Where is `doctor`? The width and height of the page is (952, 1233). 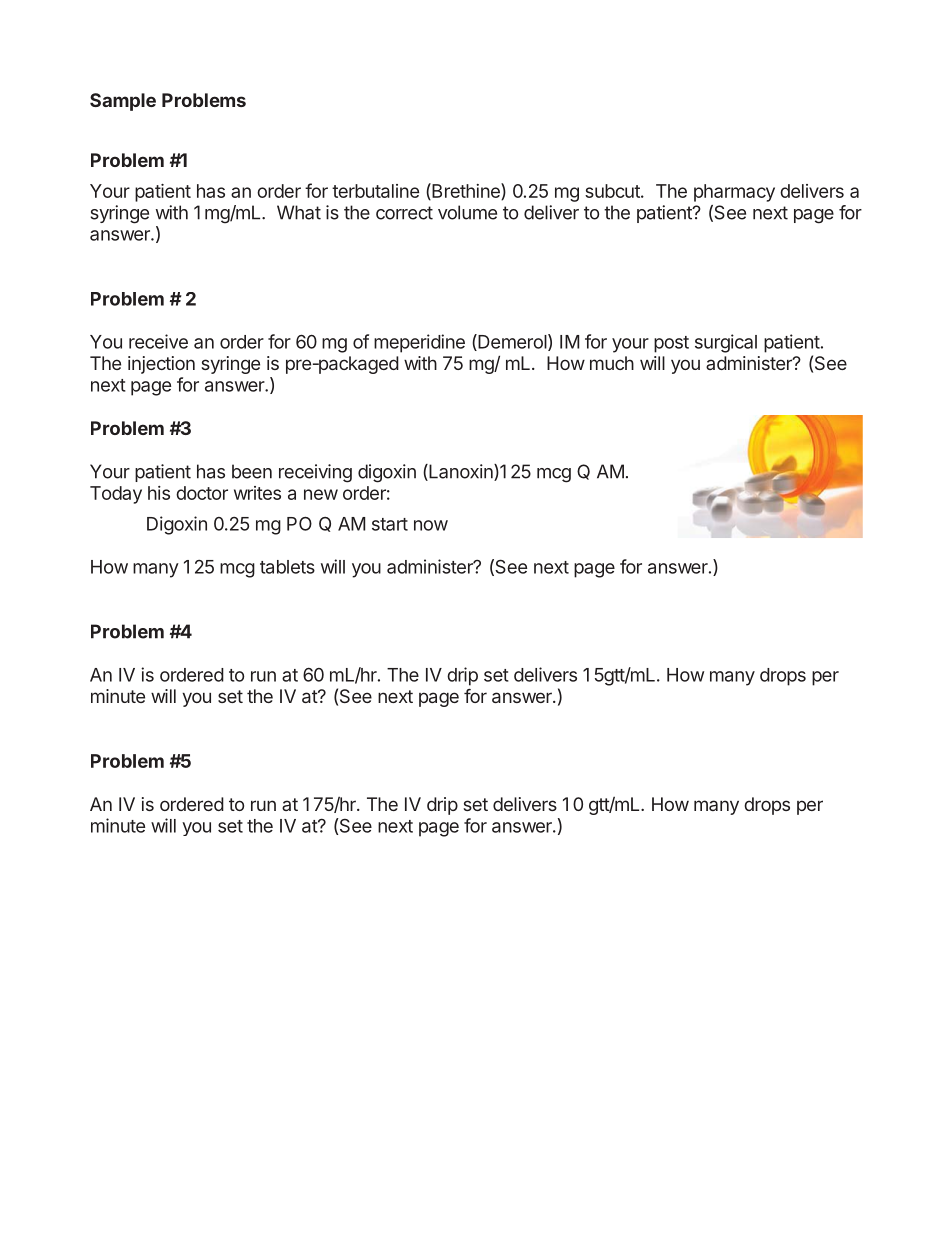
doctor is located at coordinates (202, 493).
